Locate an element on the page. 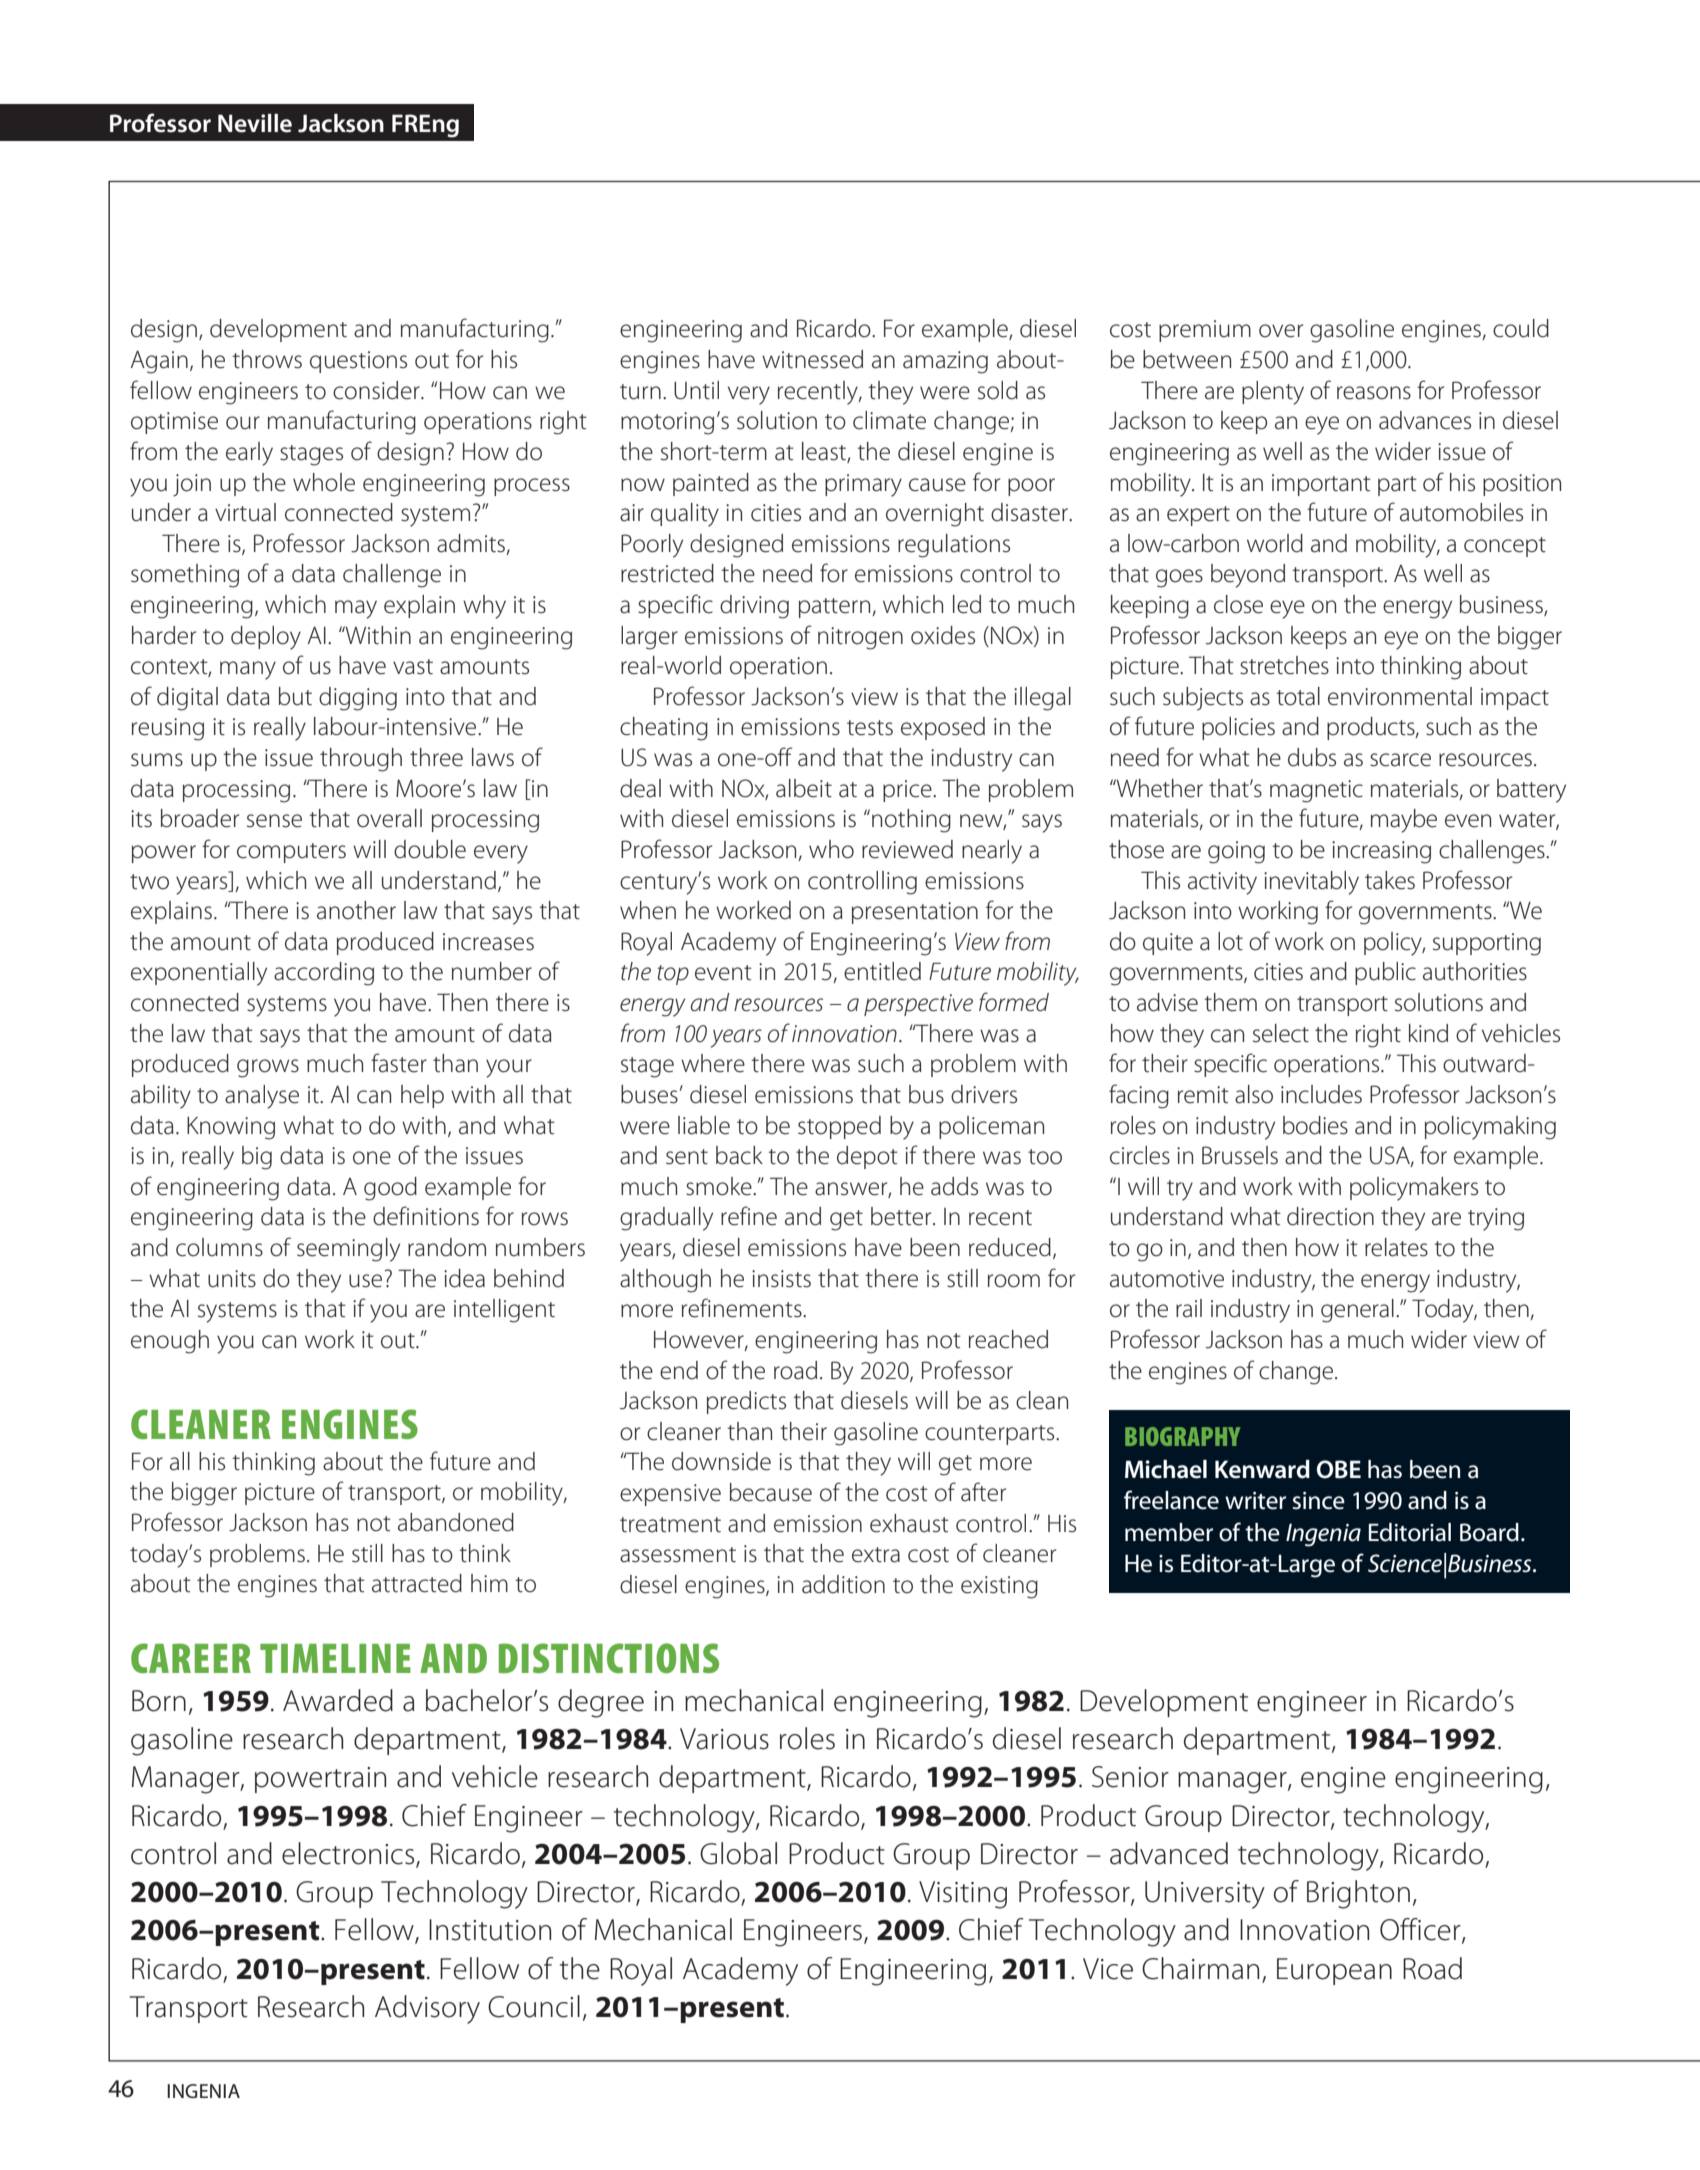 This page has width=1700, height=2170. witnessed is located at coordinates (812, 359).
